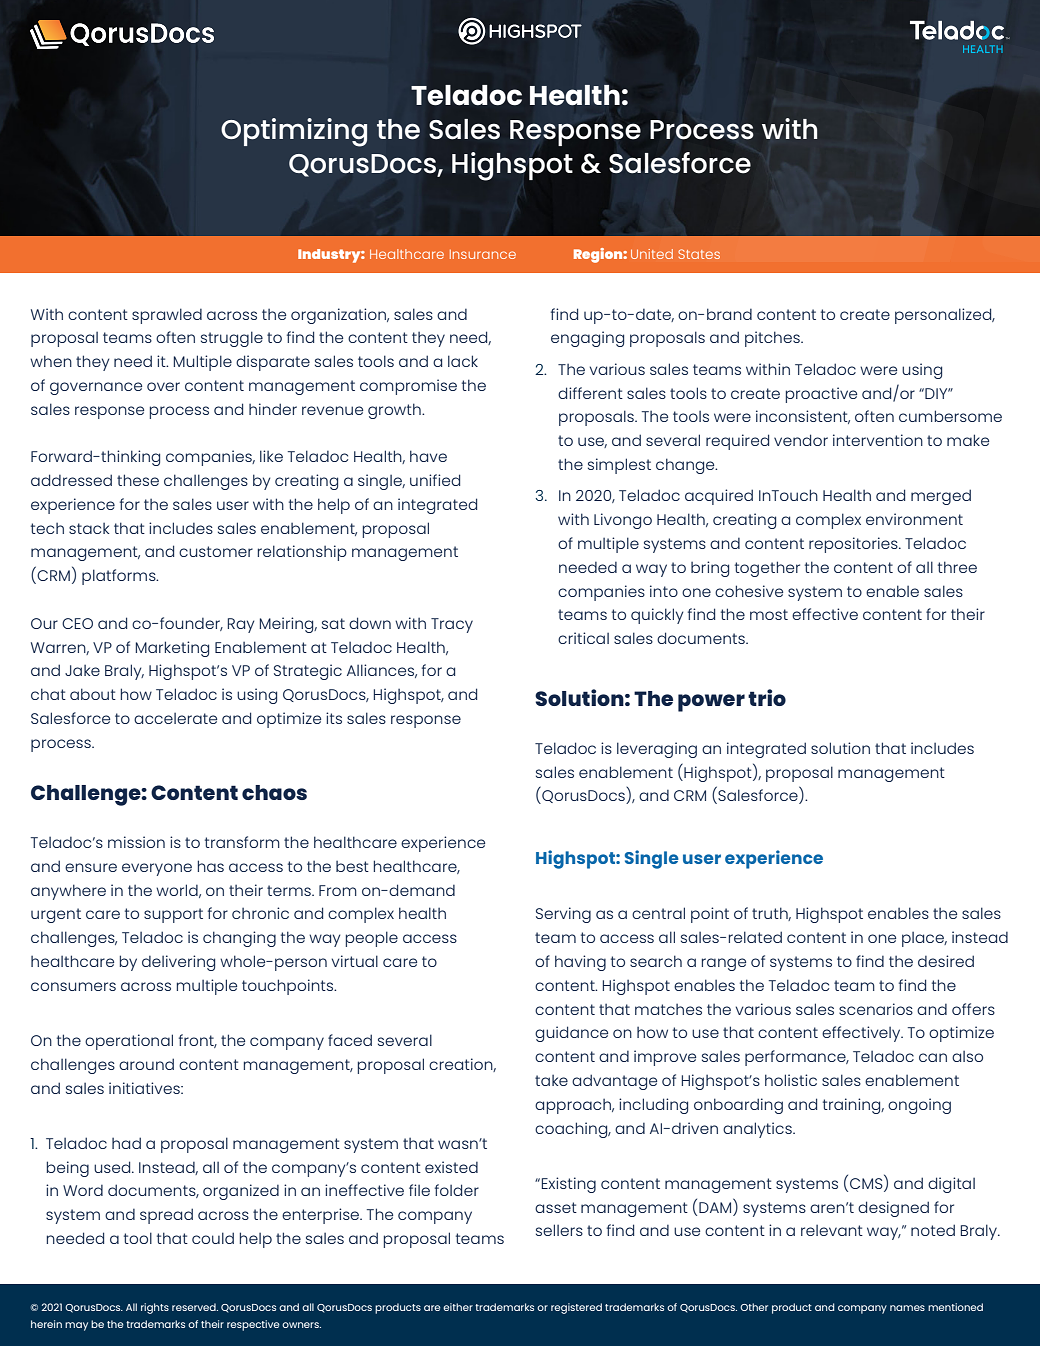 This image has height=1346, width=1040. What do you see at coordinates (155, 1308) in the image?
I see `rights` at bounding box center [155, 1308].
